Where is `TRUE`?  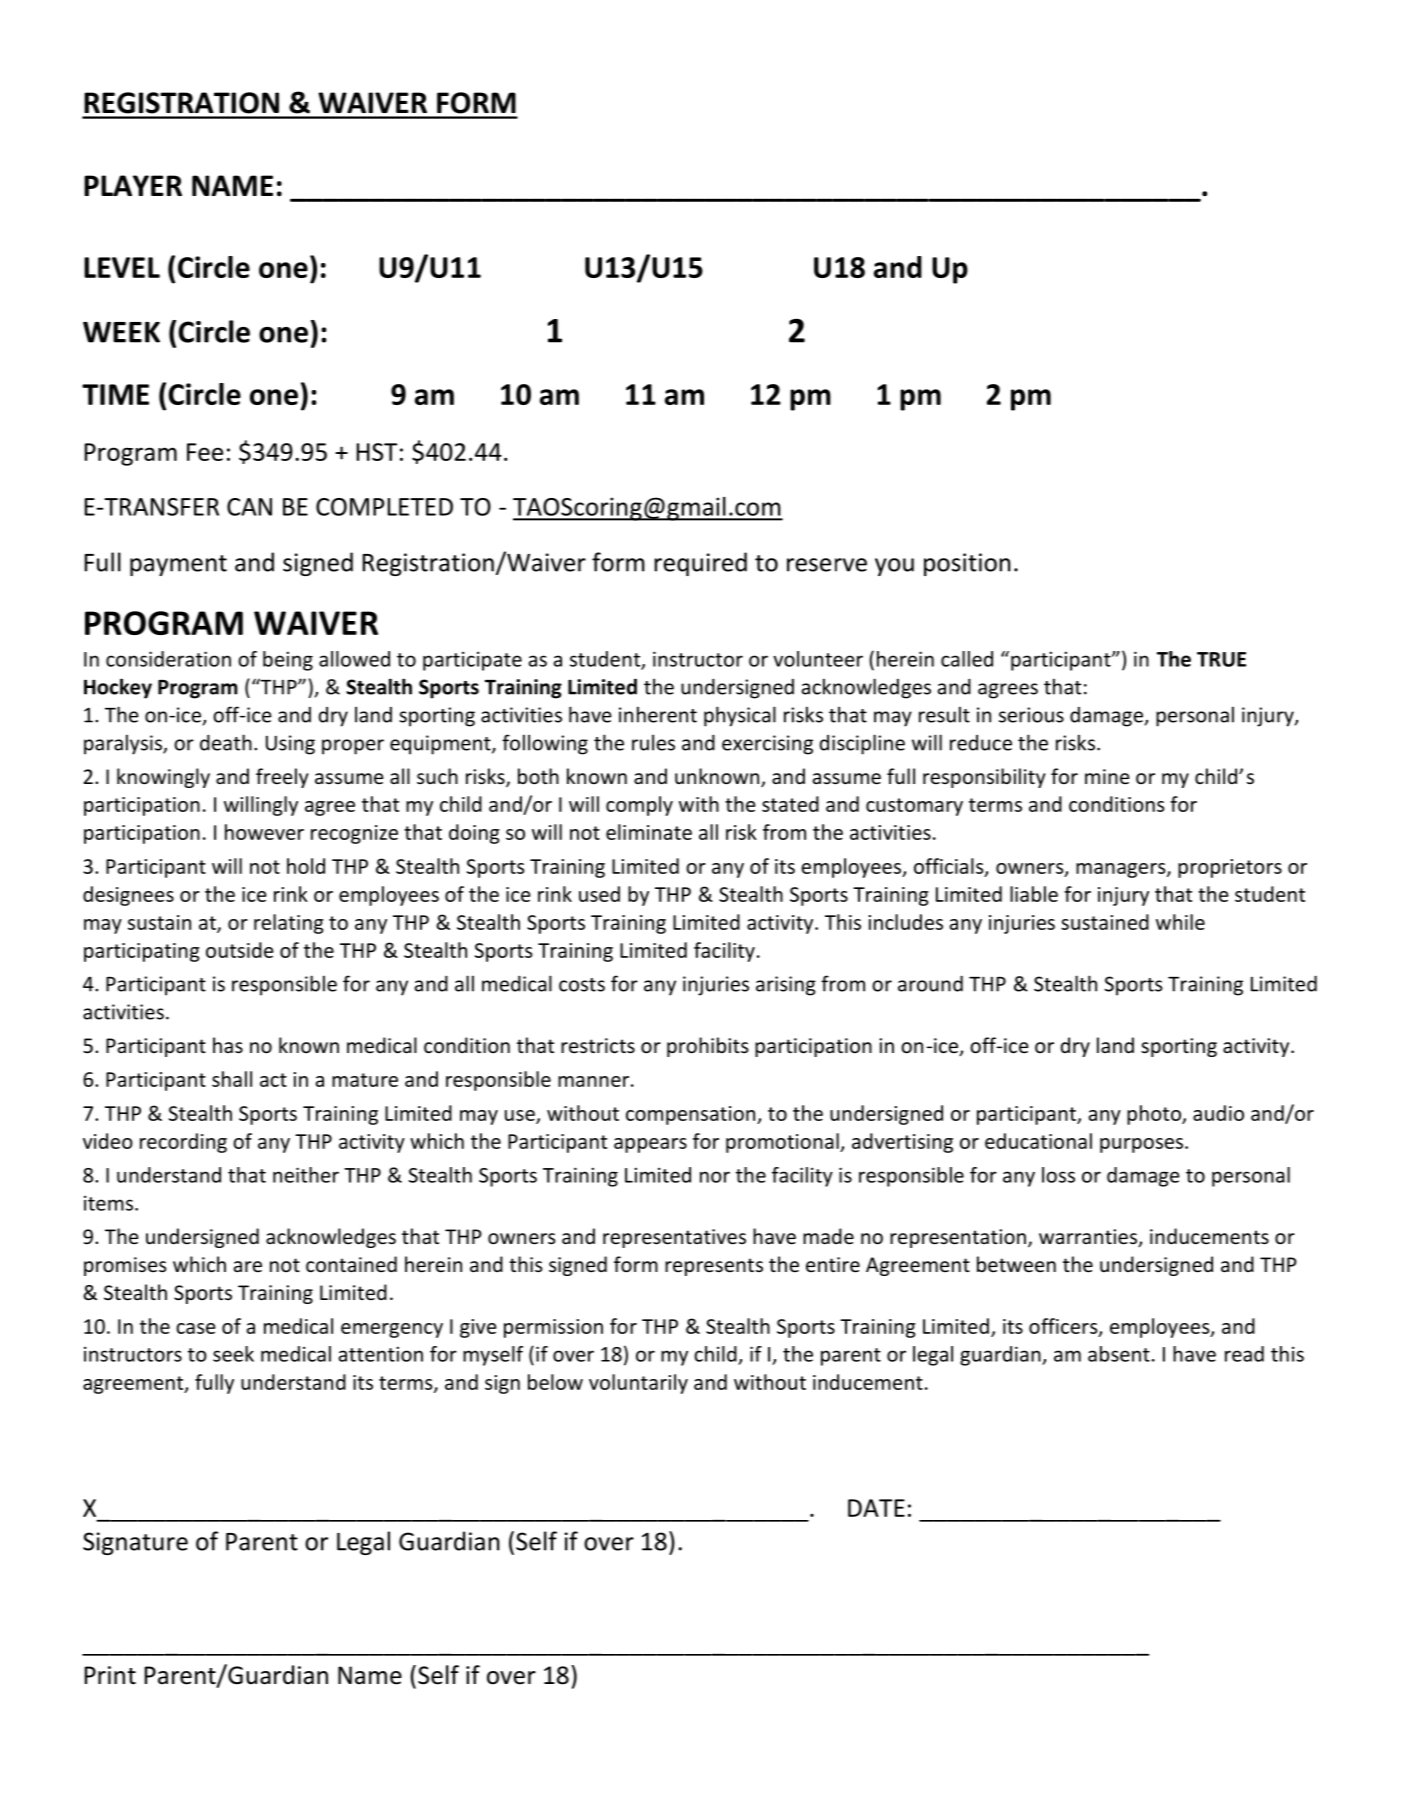
TRUE is located at coordinates (1221, 659).
